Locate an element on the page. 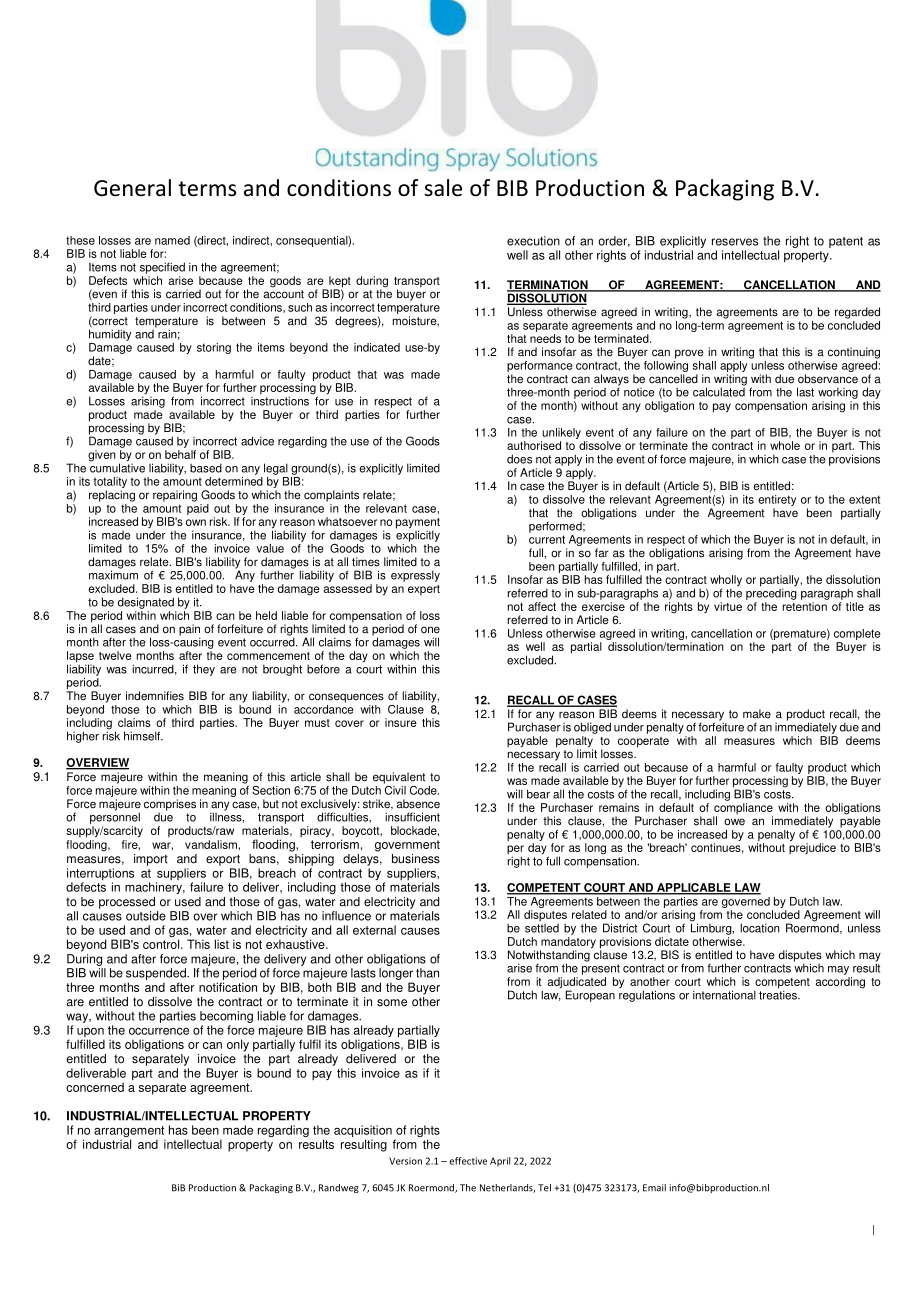  make is located at coordinates (757, 714).
